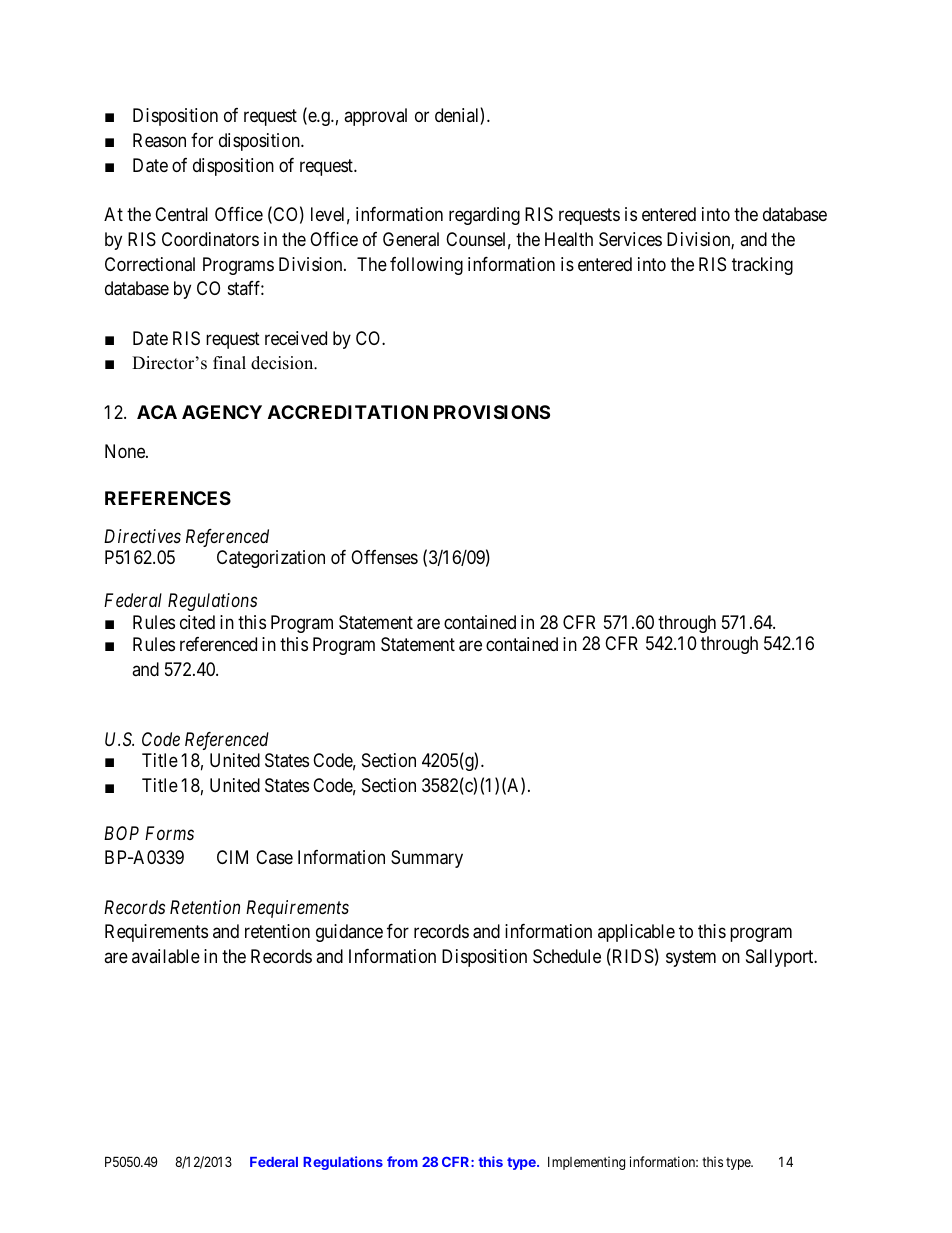 The height and width of the document is (1233, 952). What do you see at coordinates (691, 958) in the document?
I see `system` at bounding box center [691, 958].
